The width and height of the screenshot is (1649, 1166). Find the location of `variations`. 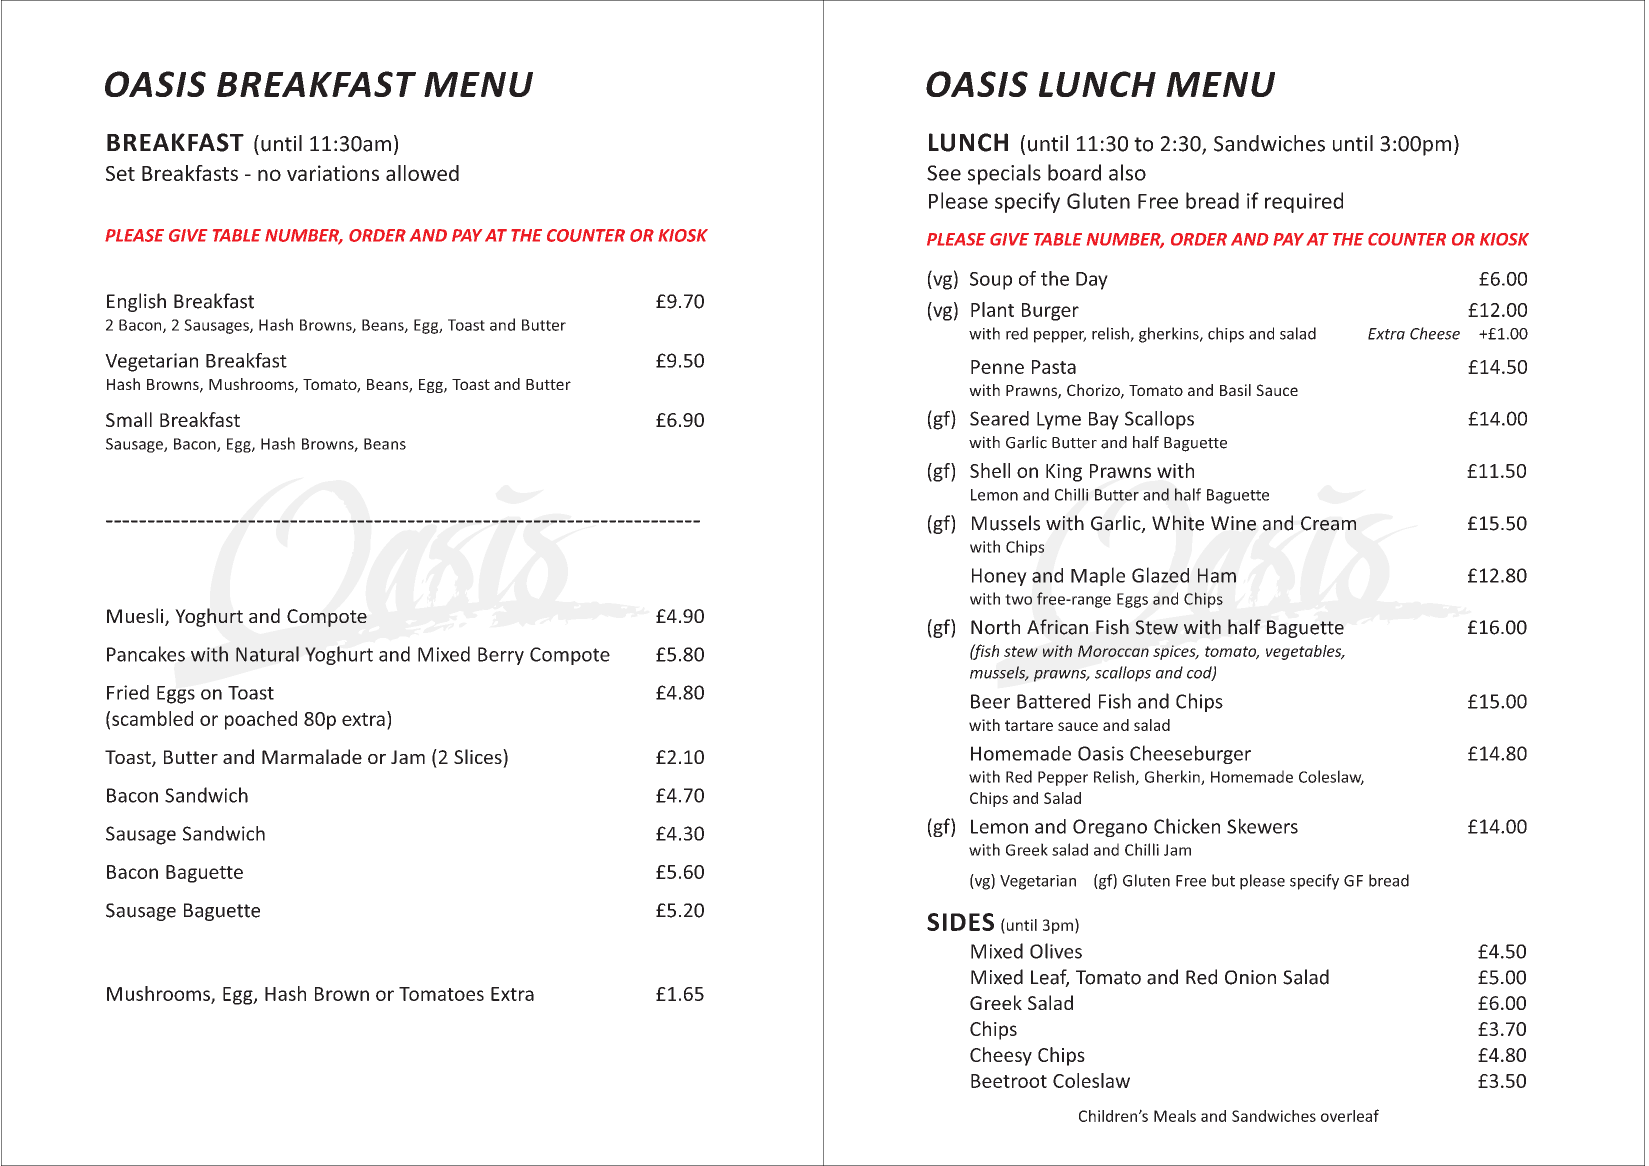

variations is located at coordinates (333, 173).
